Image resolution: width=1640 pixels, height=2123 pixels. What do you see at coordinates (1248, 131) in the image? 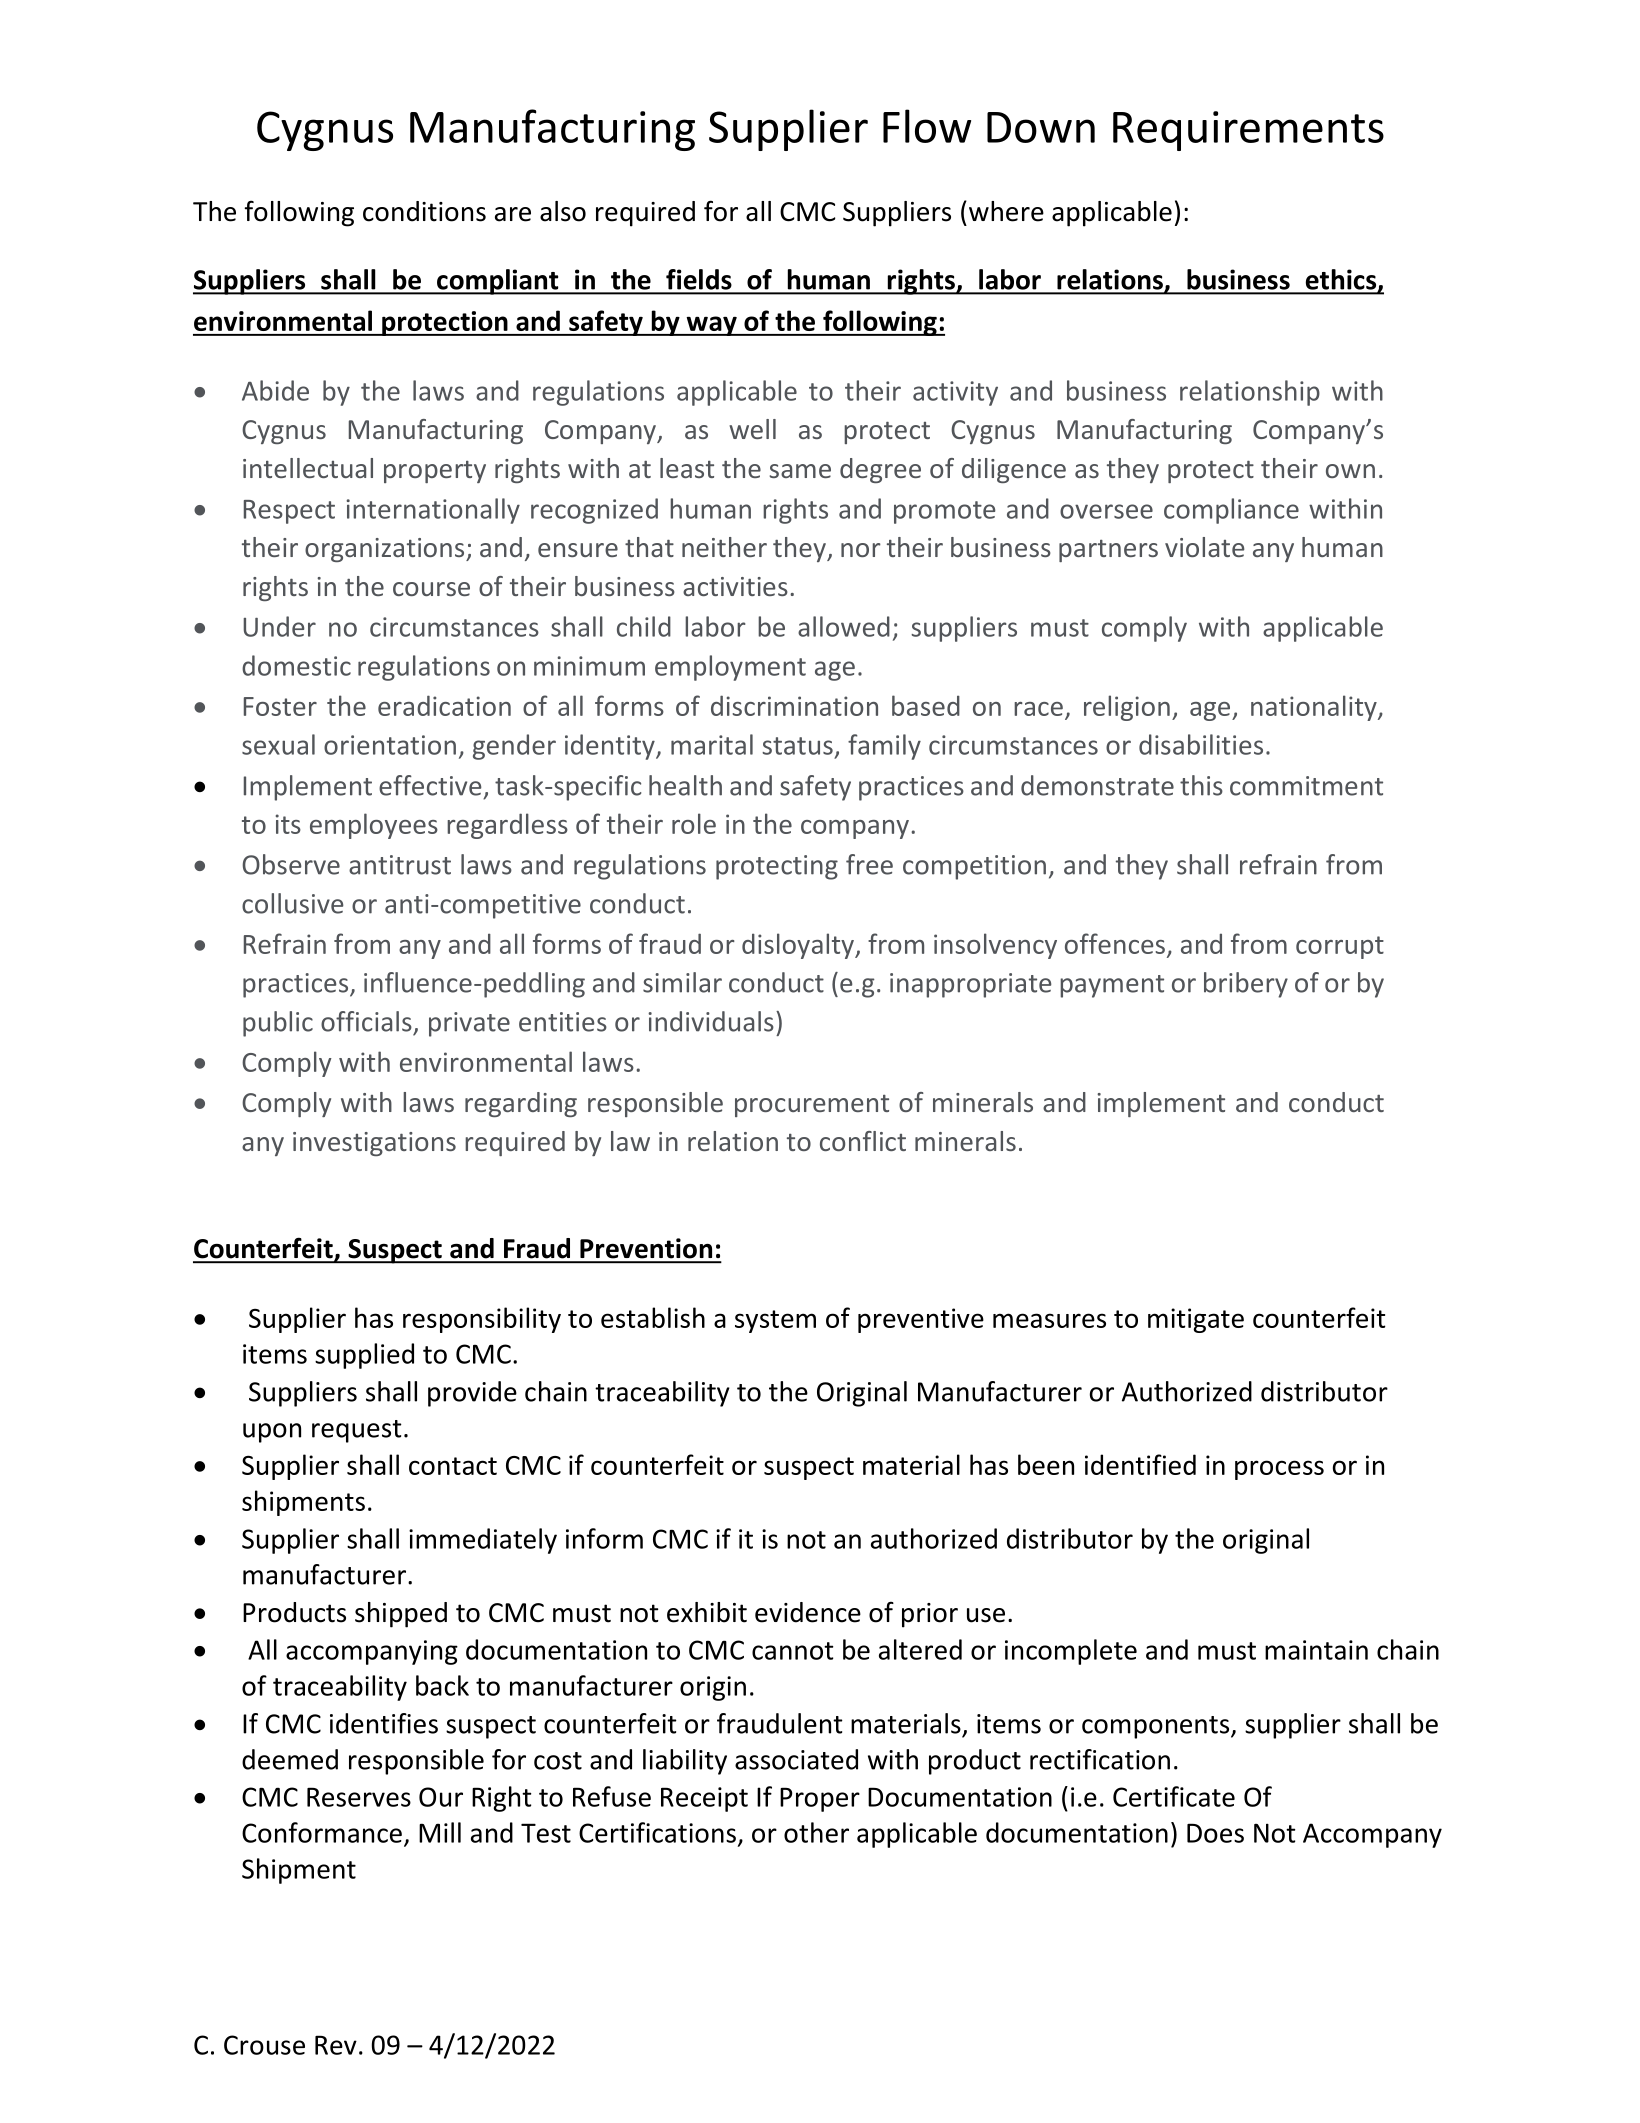
I see `Requirements` at bounding box center [1248, 131].
